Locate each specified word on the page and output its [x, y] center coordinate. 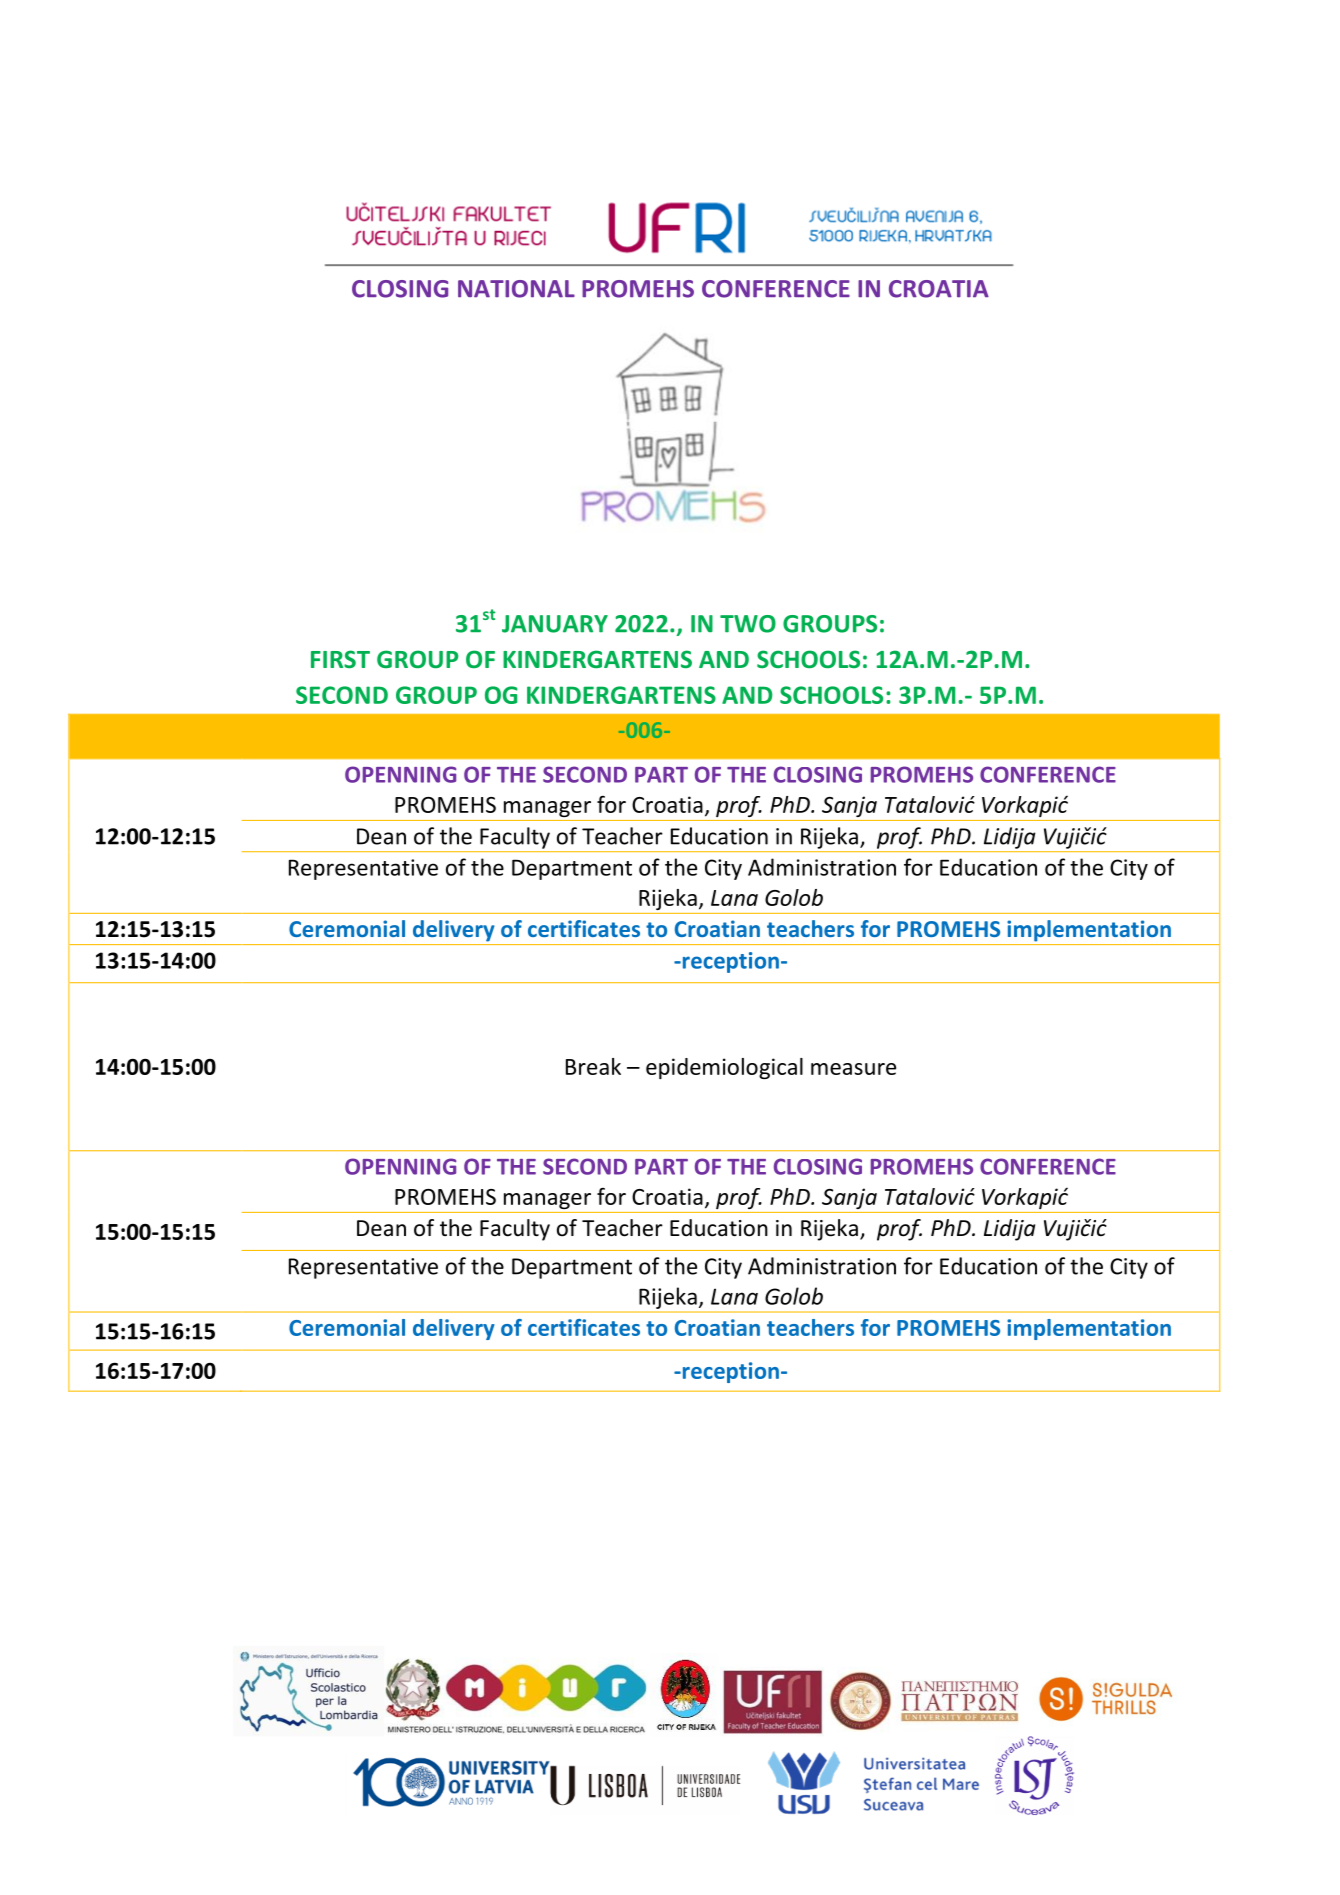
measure [853, 1069]
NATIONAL [516, 289]
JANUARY [555, 624]
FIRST [340, 659]
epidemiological [724, 1068]
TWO [748, 624]
